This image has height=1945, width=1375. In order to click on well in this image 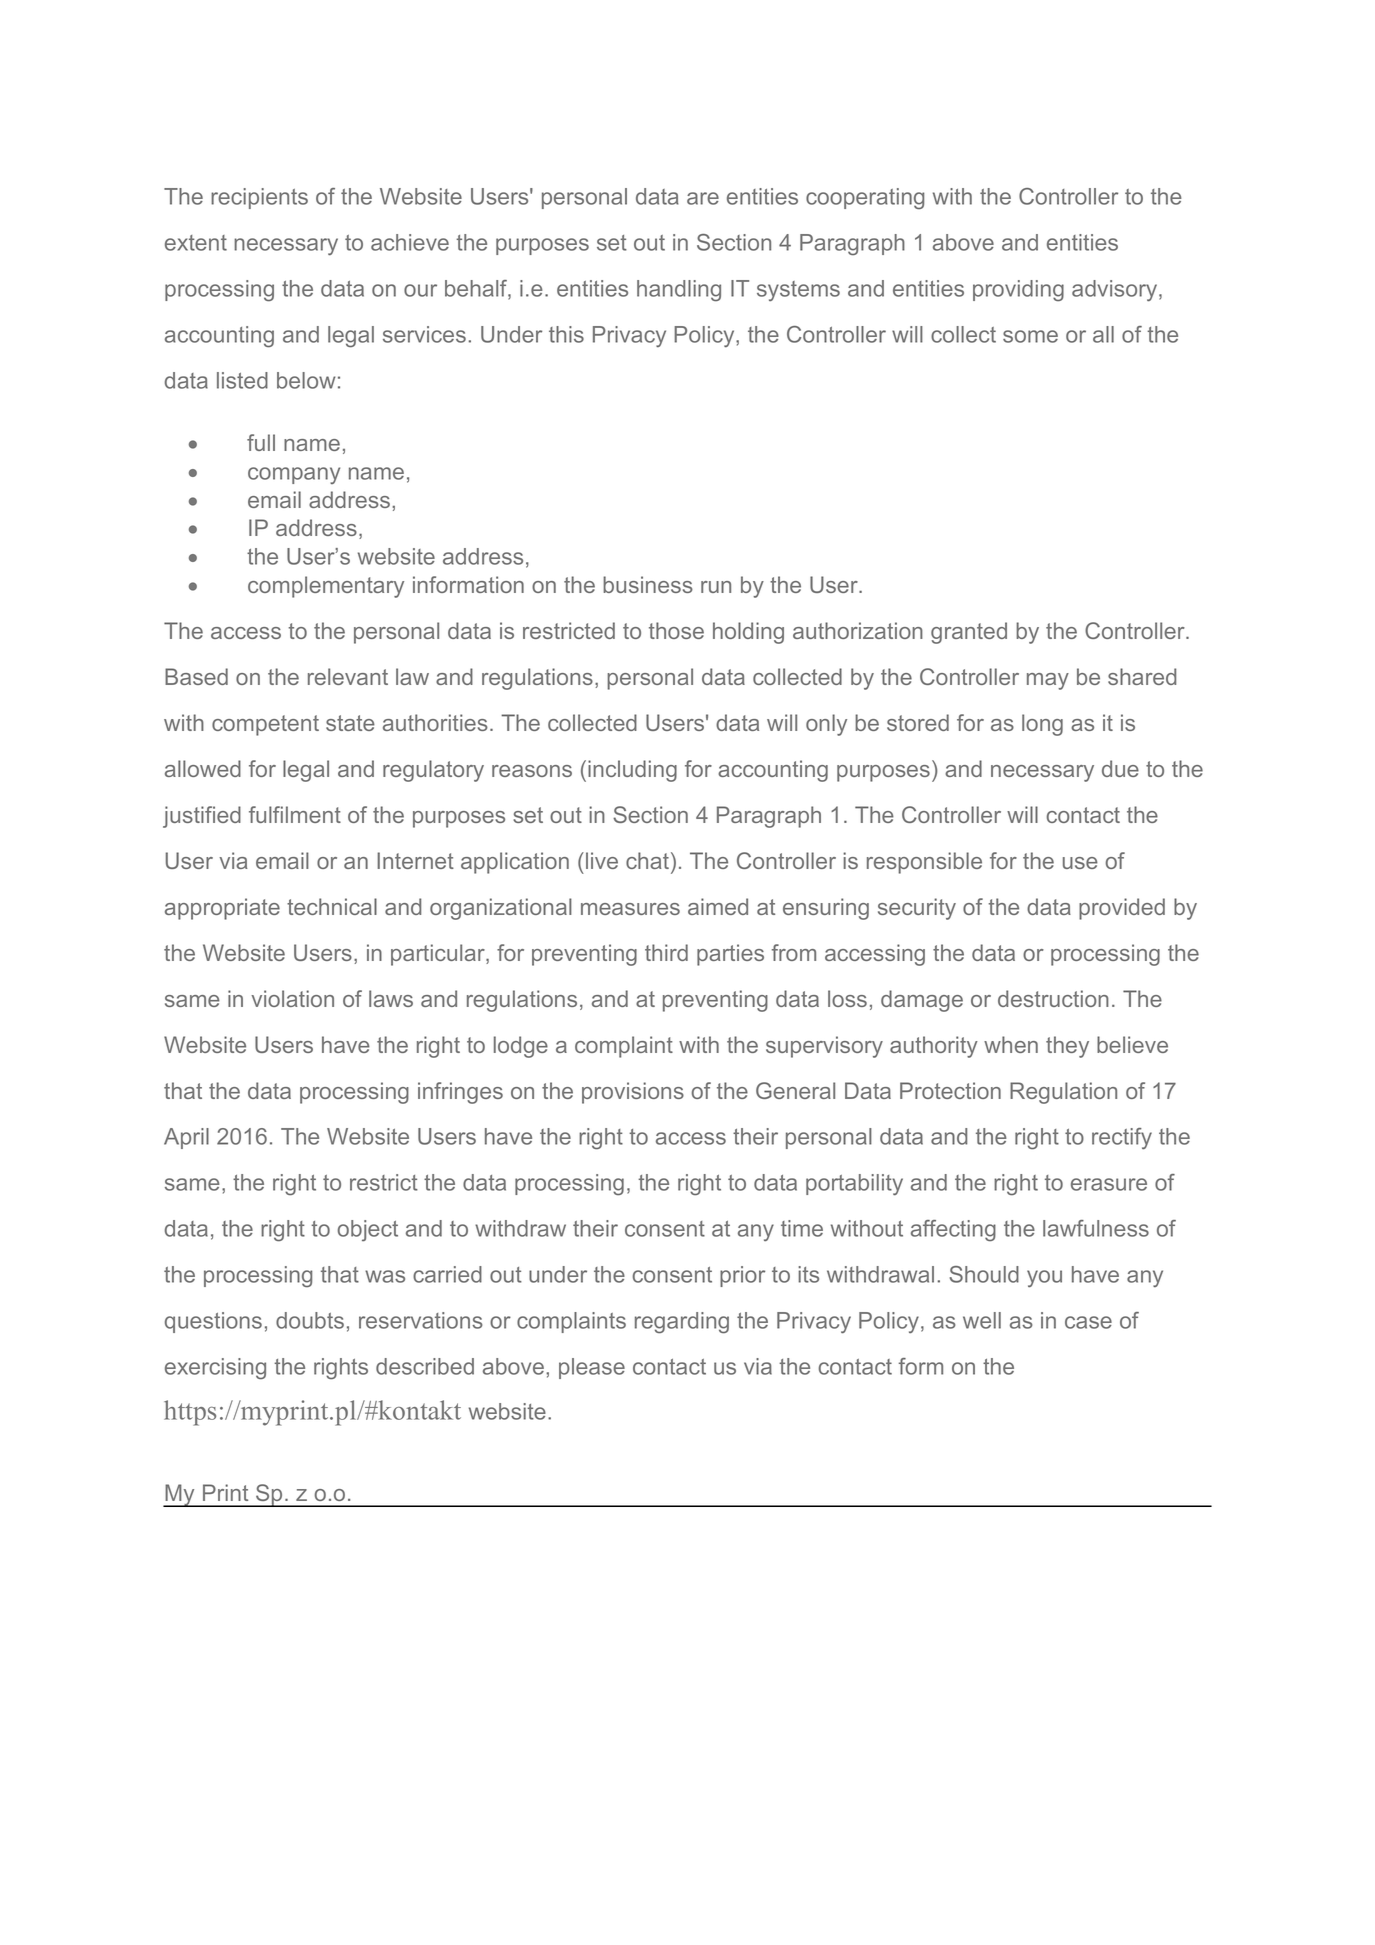, I will do `click(982, 1320)`.
